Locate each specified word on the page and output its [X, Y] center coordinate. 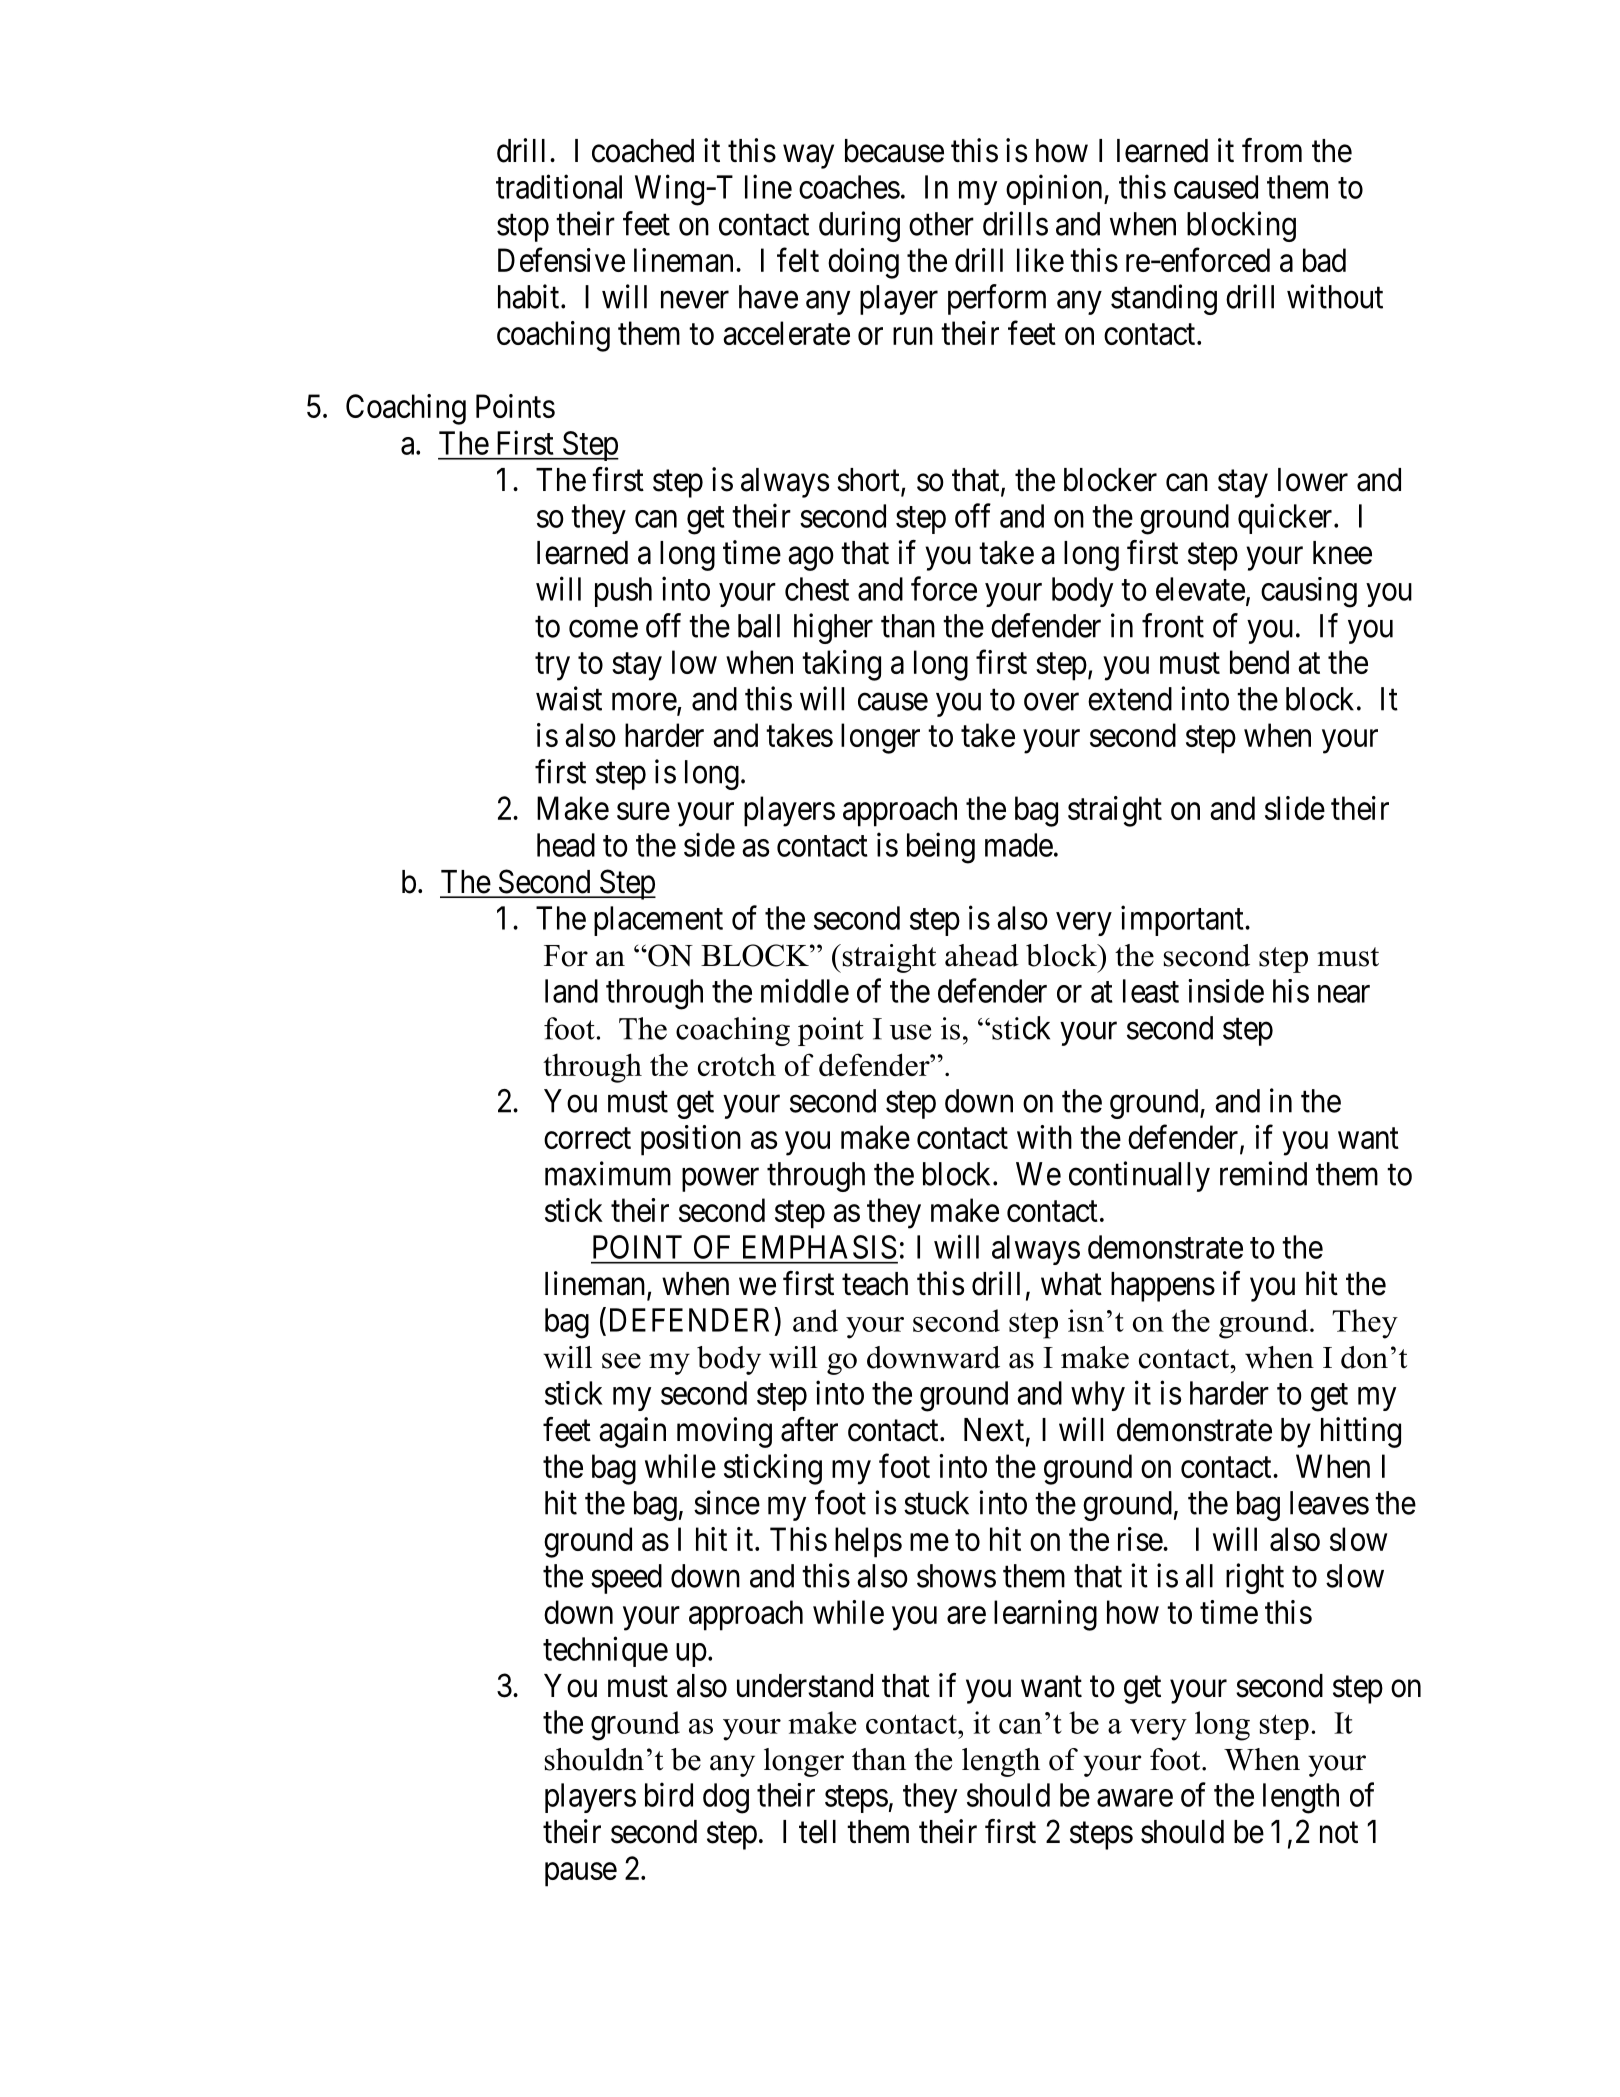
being [941, 848]
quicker [1286, 518]
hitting [1361, 1432]
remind [1263, 1173]
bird [669, 1794]
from [1272, 150]
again [632, 1432]
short [869, 481]
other [941, 224]
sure [643, 811]
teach [875, 1284]
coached [643, 151]
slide [1295, 808]
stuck [936, 1503]
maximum [608, 1173]
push [623, 592]
